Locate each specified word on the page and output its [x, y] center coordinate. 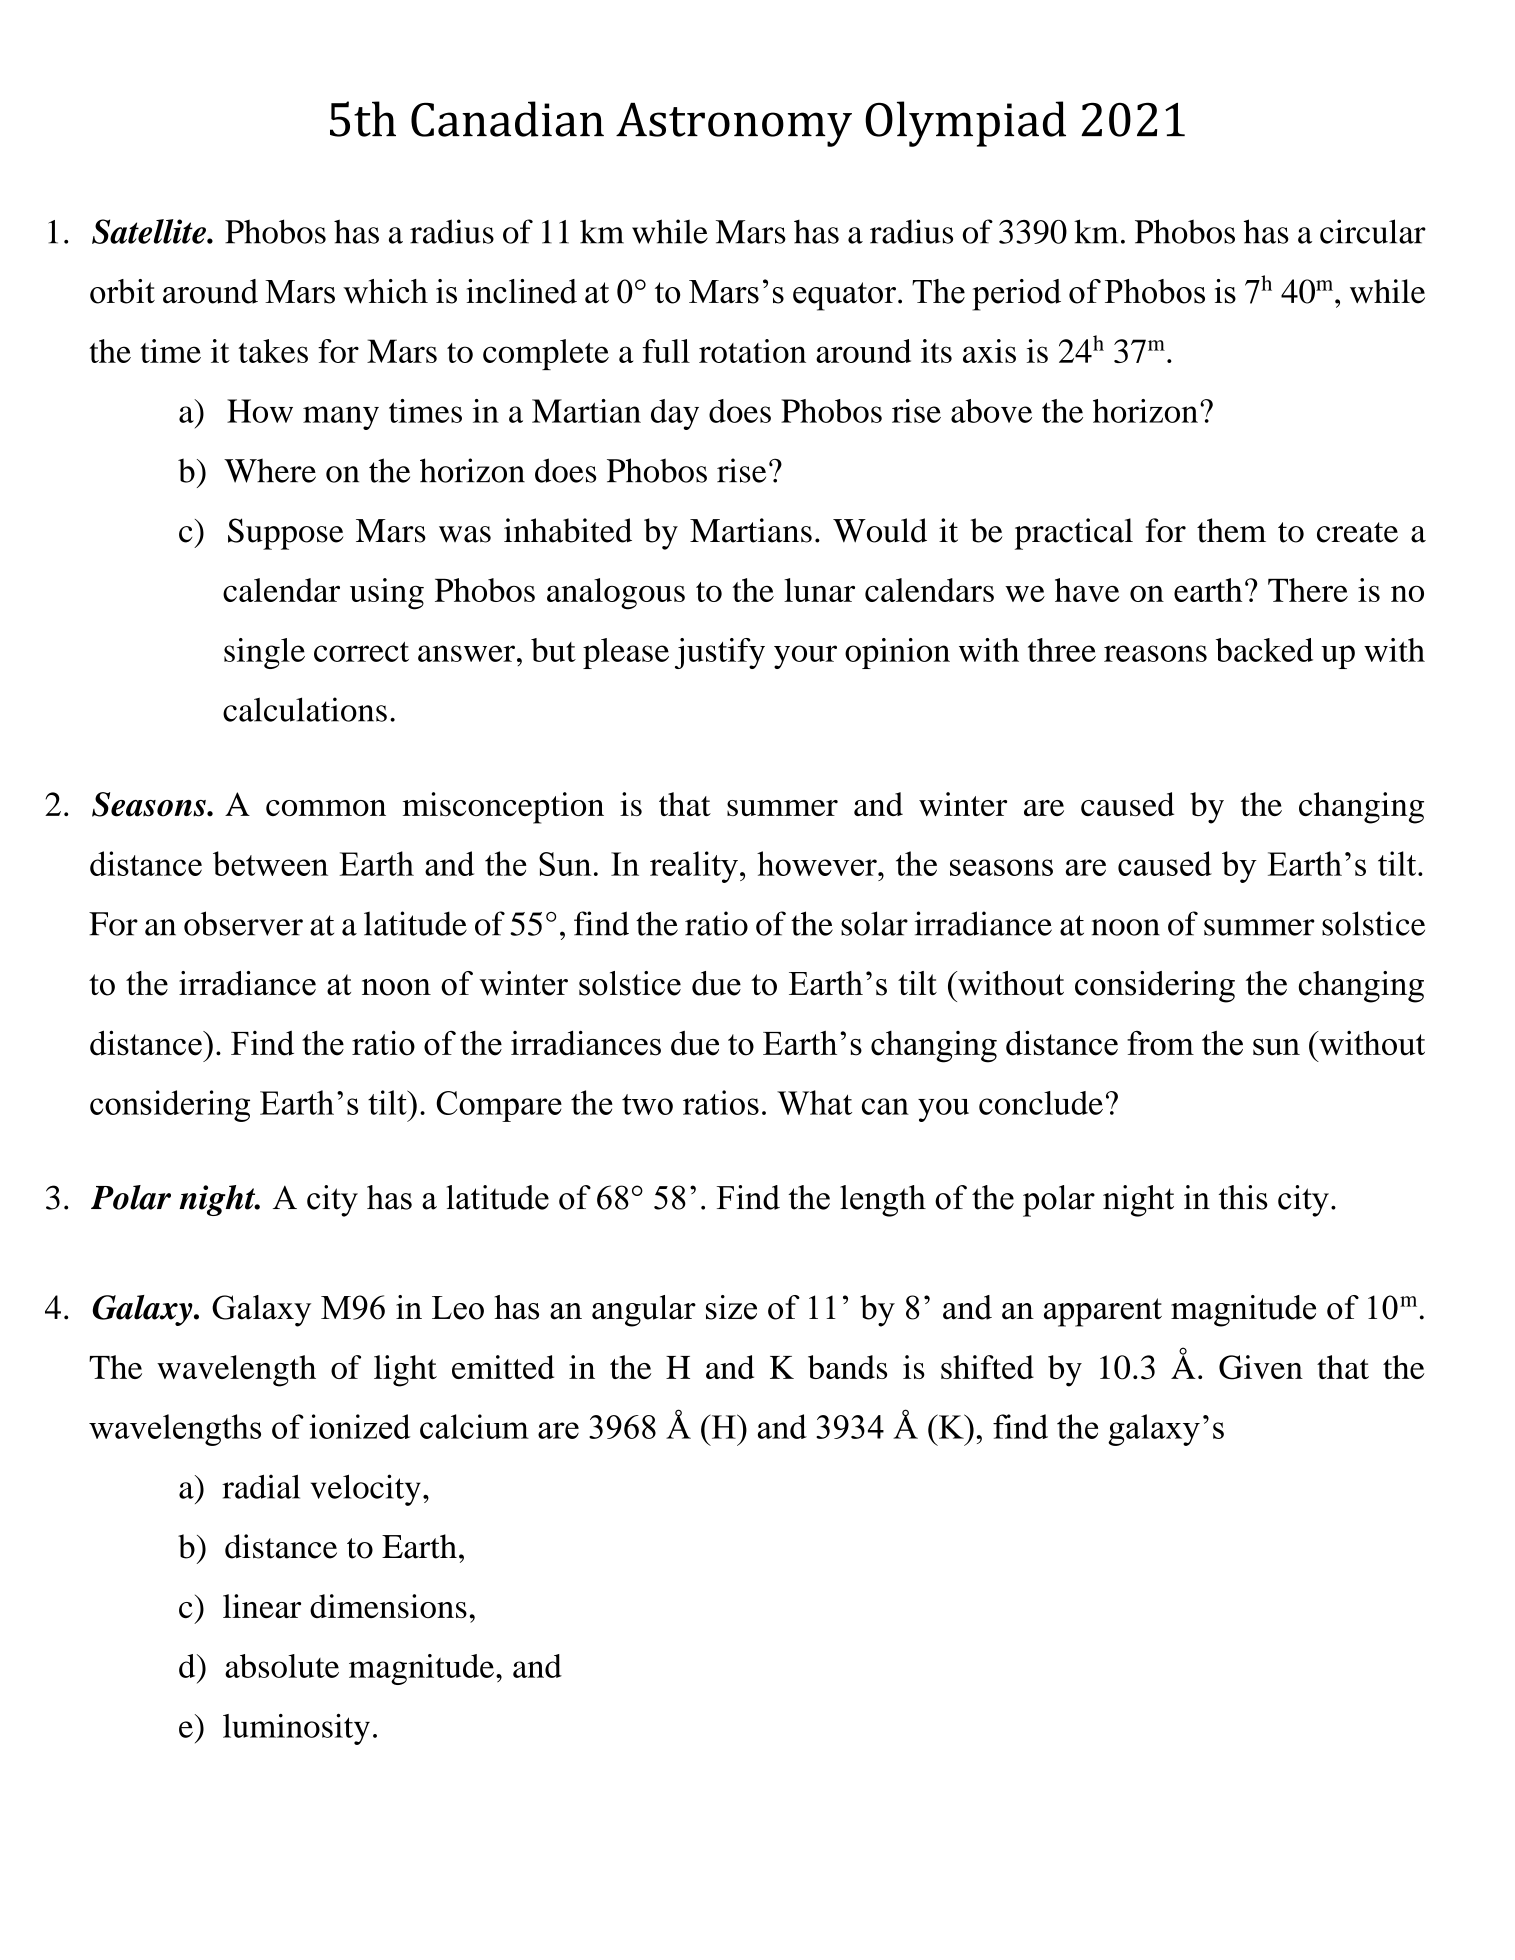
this [1243, 1197]
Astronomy [734, 125]
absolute [282, 1666]
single [264, 653]
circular [1373, 231]
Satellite [150, 231]
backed [1264, 650]
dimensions [388, 1606]
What [814, 1102]
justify [720, 653]
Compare [499, 1106]
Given [1261, 1367]
